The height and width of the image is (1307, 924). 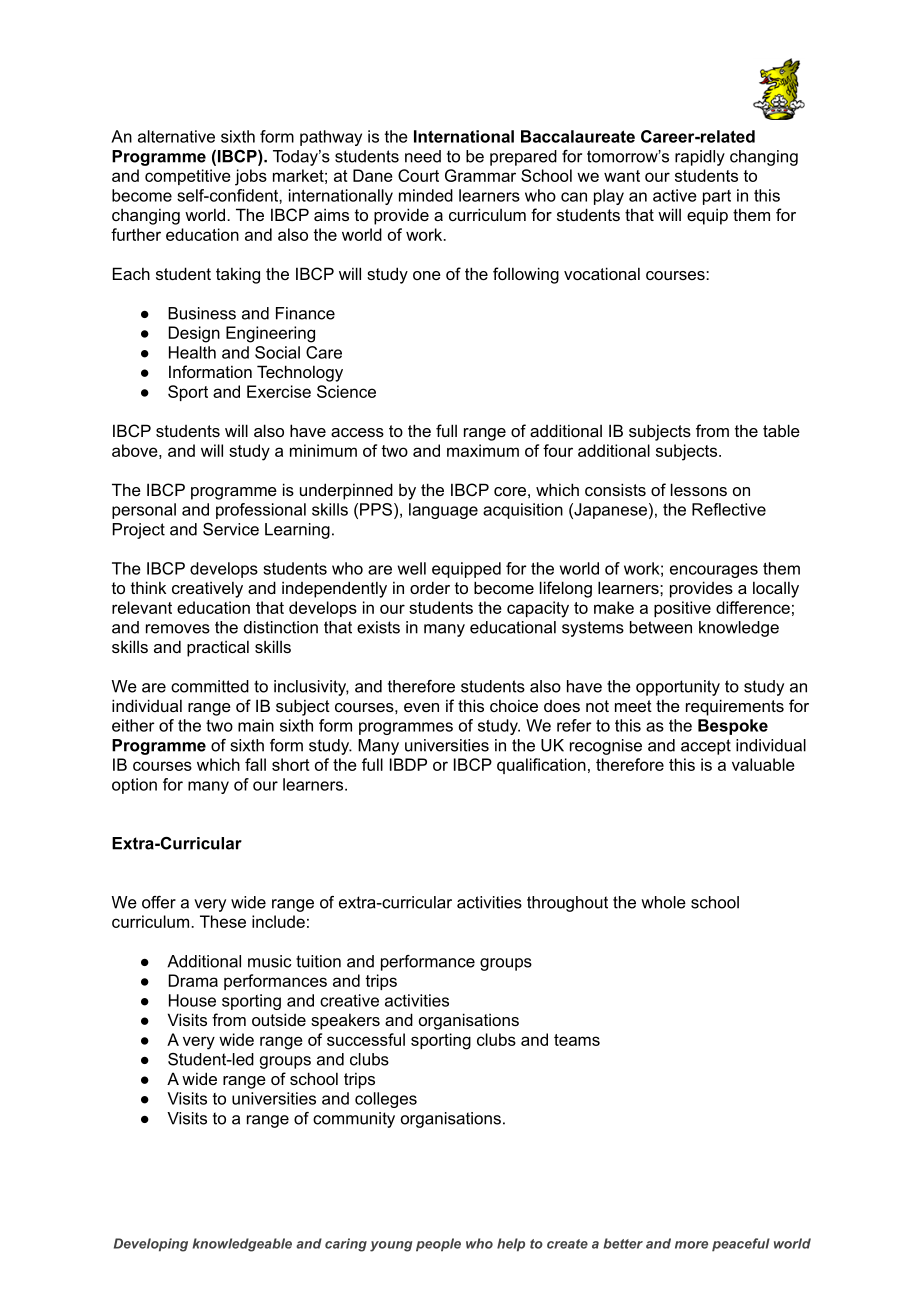 What do you see at coordinates (231, 529) in the image?
I see `Service` at bounding box center [231, 529].
